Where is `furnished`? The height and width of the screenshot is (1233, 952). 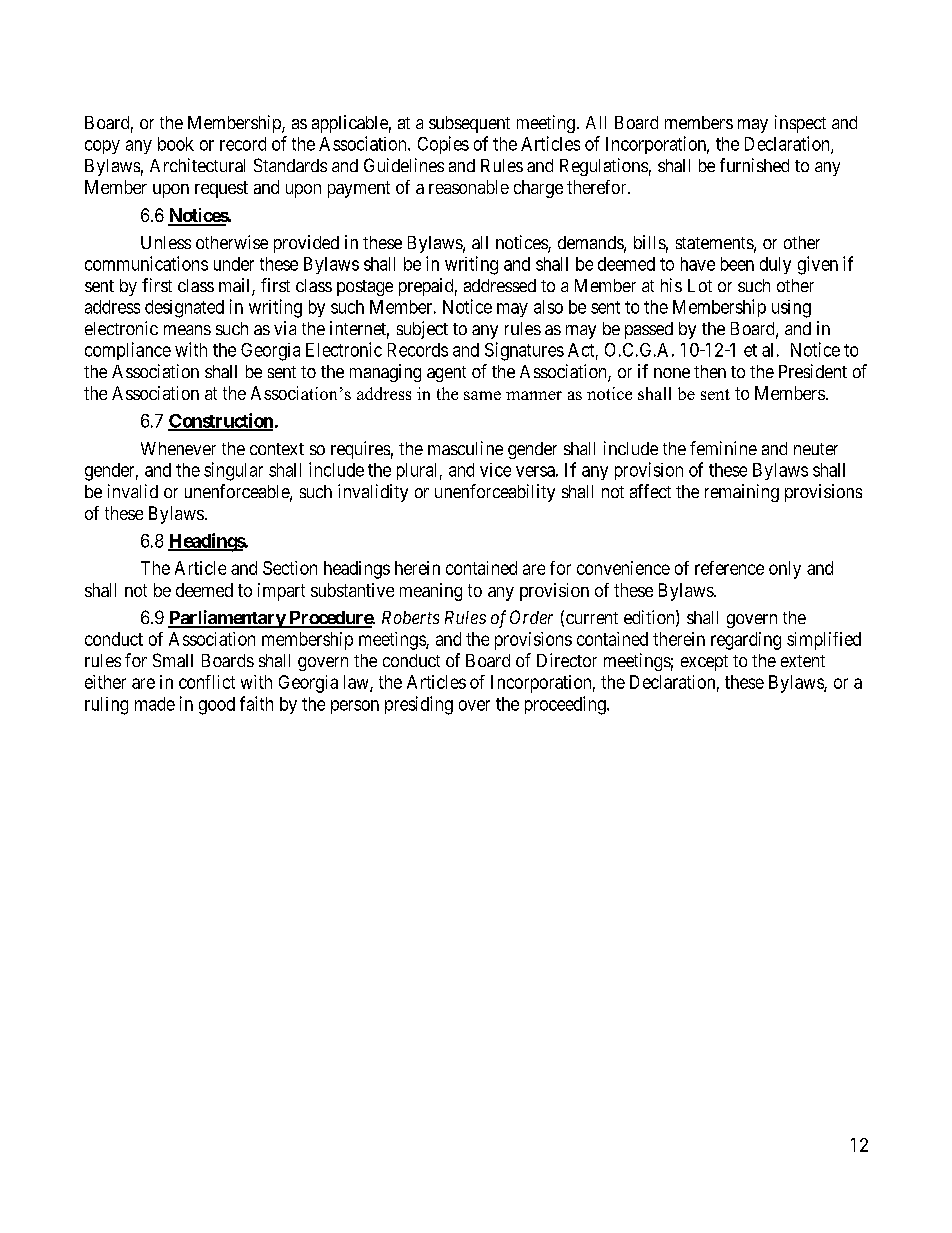 furnished is located at coordinates (754, 165).
